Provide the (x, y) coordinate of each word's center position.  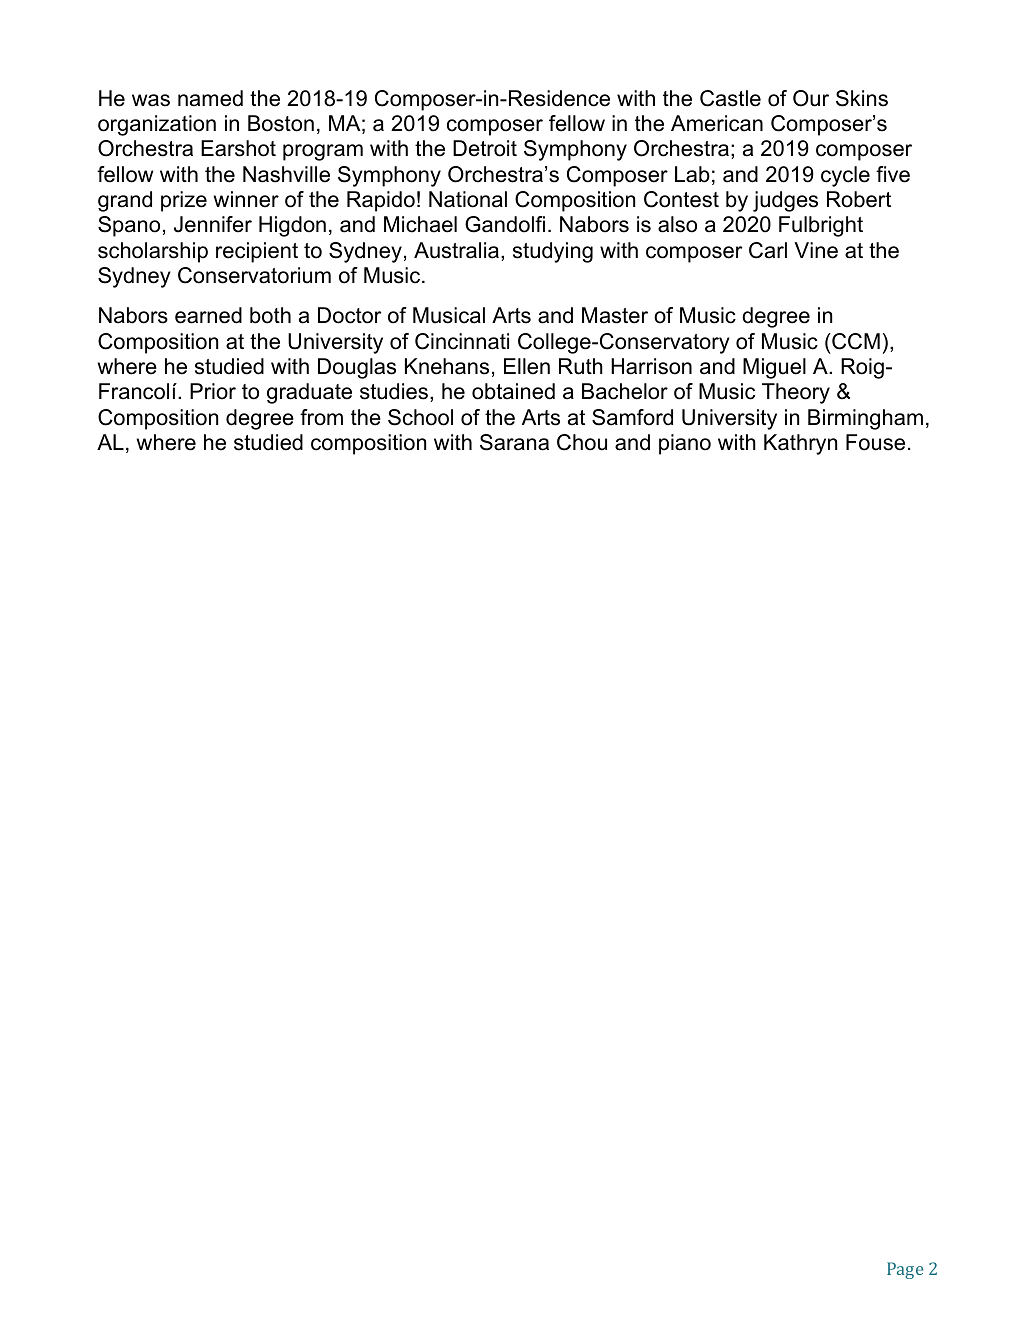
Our (811, 98)
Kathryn (800, 444)
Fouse (875, 442)
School (420, 417)
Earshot (238, 148)
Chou (582, 442)
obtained (513, 391)
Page (905, 1270)
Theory (796, 393)
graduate (309, 393)
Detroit (485, 148)
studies (395, 392)
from (321, 417)
